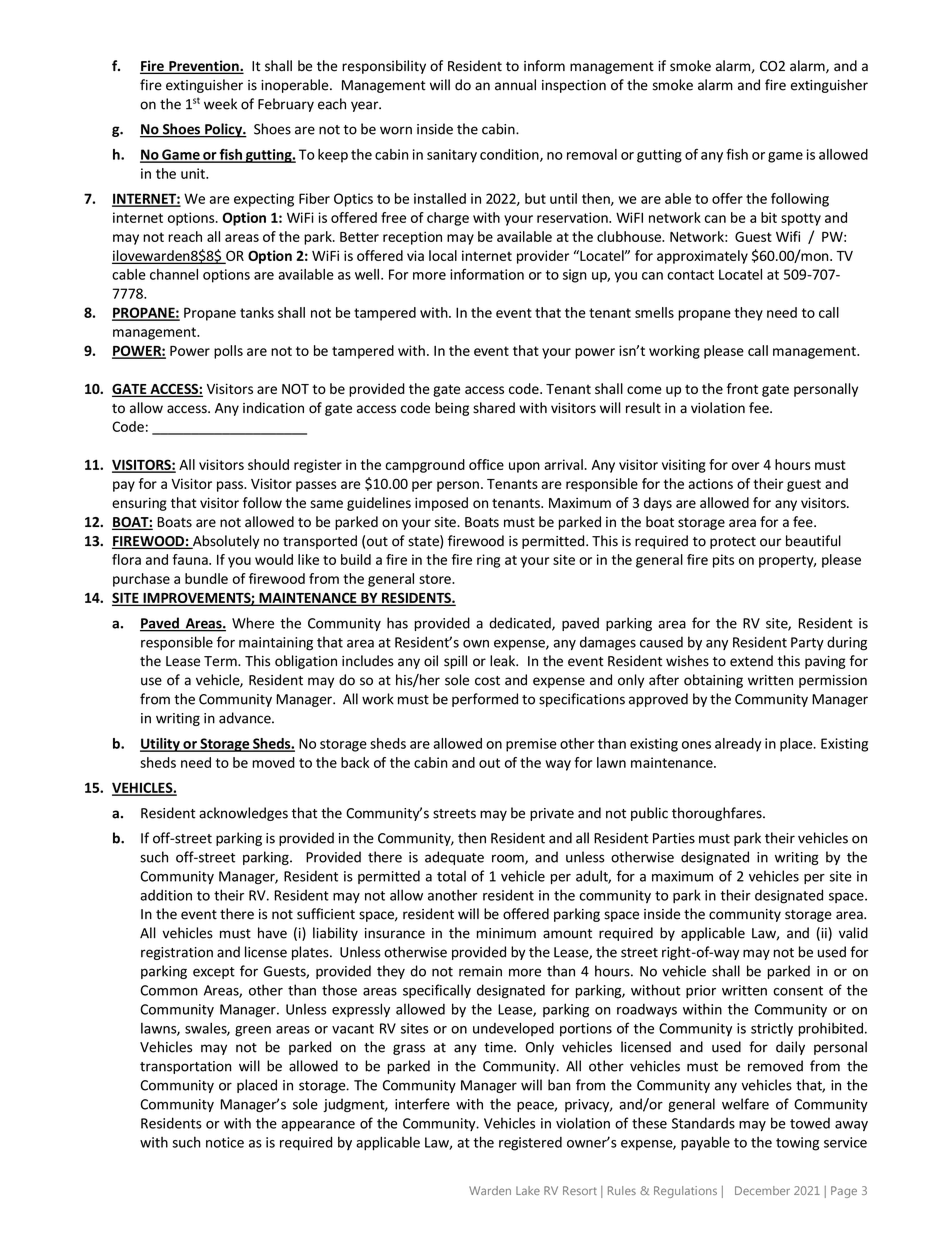 Image resolution: width=952 pixels, height=1233 pixels. Describe the element at coordinates (515, 85) in the screenshot. I see `annual` at that location.
